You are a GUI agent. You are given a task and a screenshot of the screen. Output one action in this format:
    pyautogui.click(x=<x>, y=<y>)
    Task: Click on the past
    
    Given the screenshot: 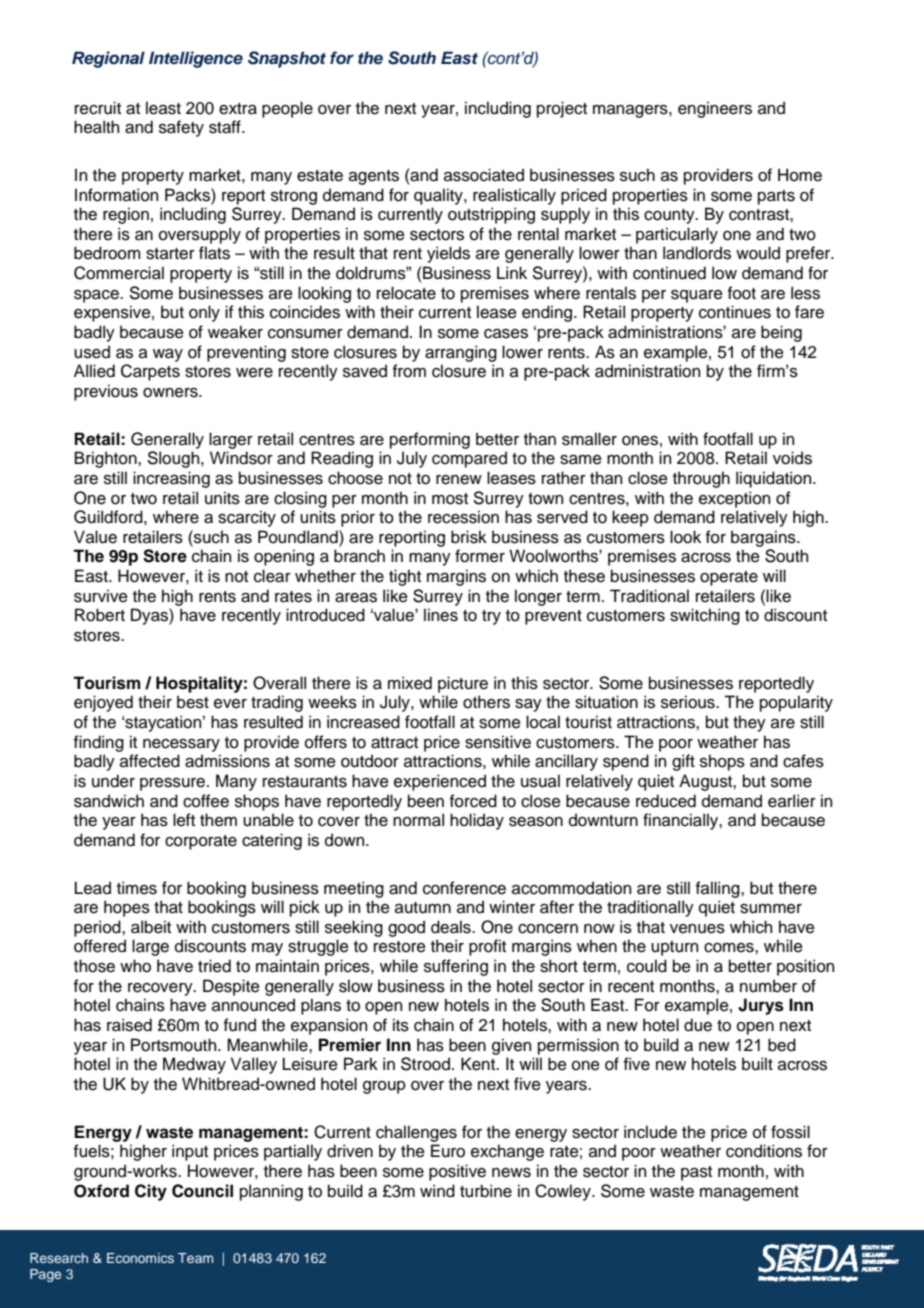 What is the action you would take?
    pyautogui.click(x=696, y=1173)
